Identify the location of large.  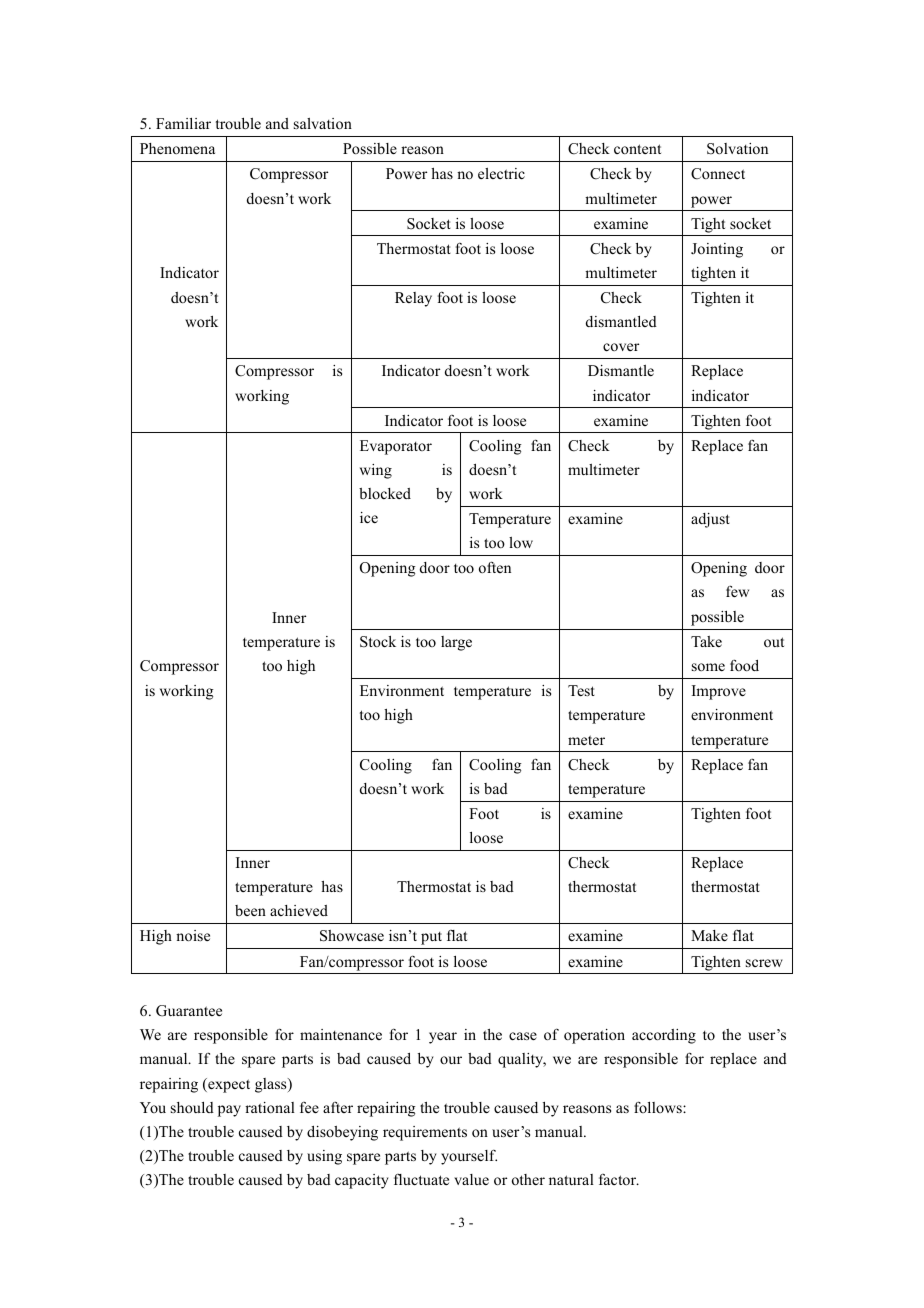
(456, 643).
